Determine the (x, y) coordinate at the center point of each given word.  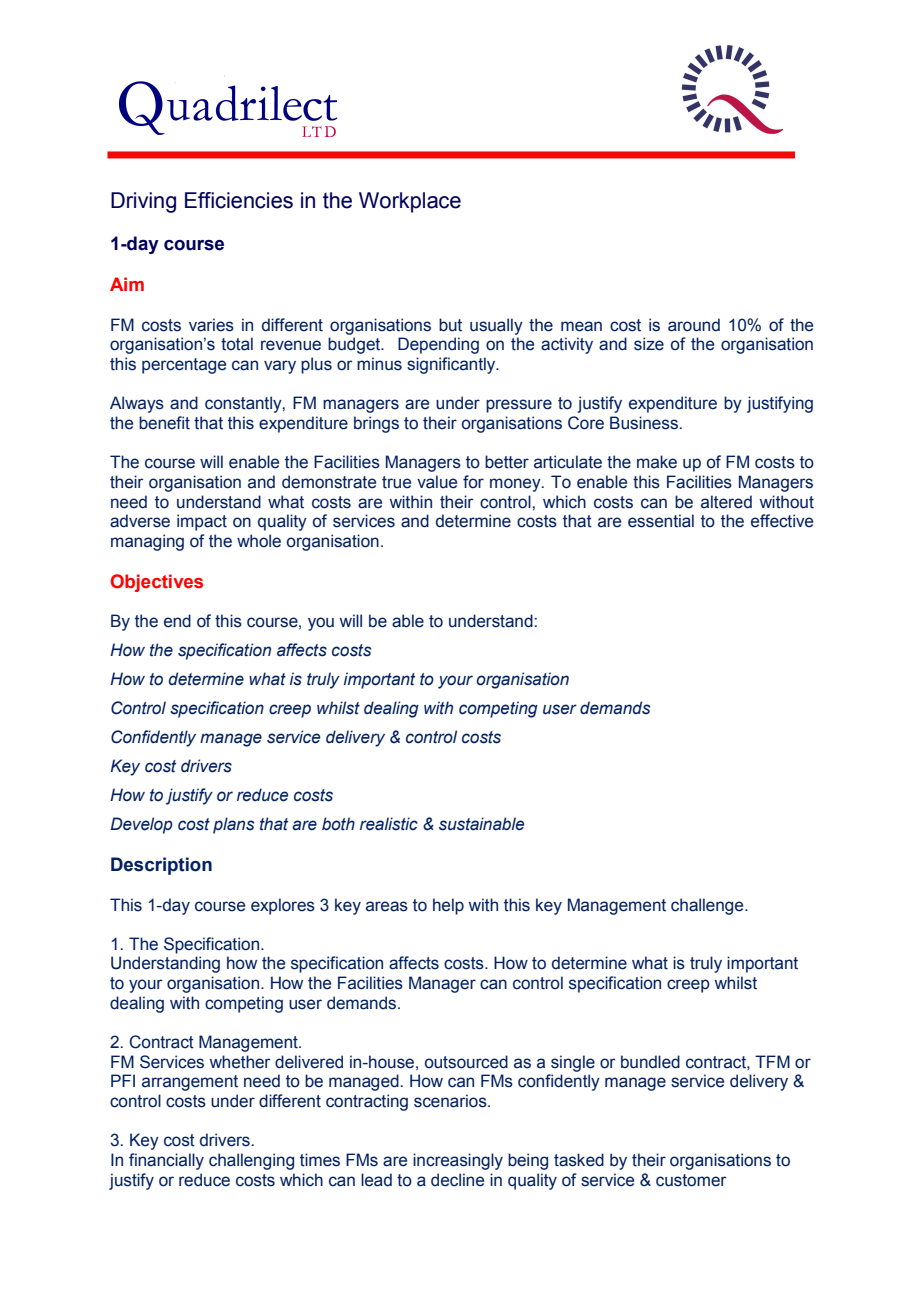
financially (166, 1161)
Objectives (157, 583)
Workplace (410, 202)
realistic (389, 824)
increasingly (458, 1161)
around (694, 325)
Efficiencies (239, 200)
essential (661, 521)
